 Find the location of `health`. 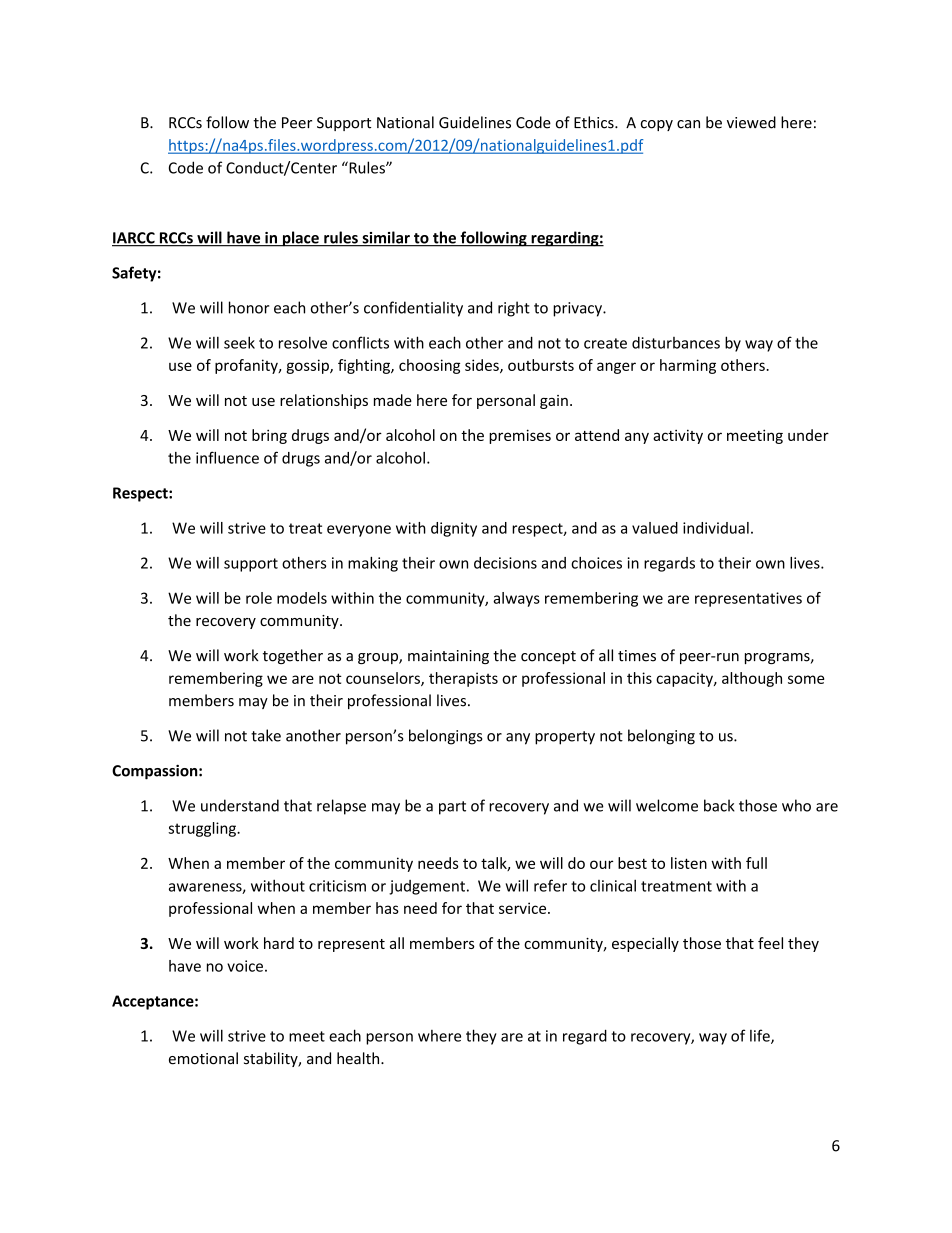

health is located at coordinates (359, 1058).
